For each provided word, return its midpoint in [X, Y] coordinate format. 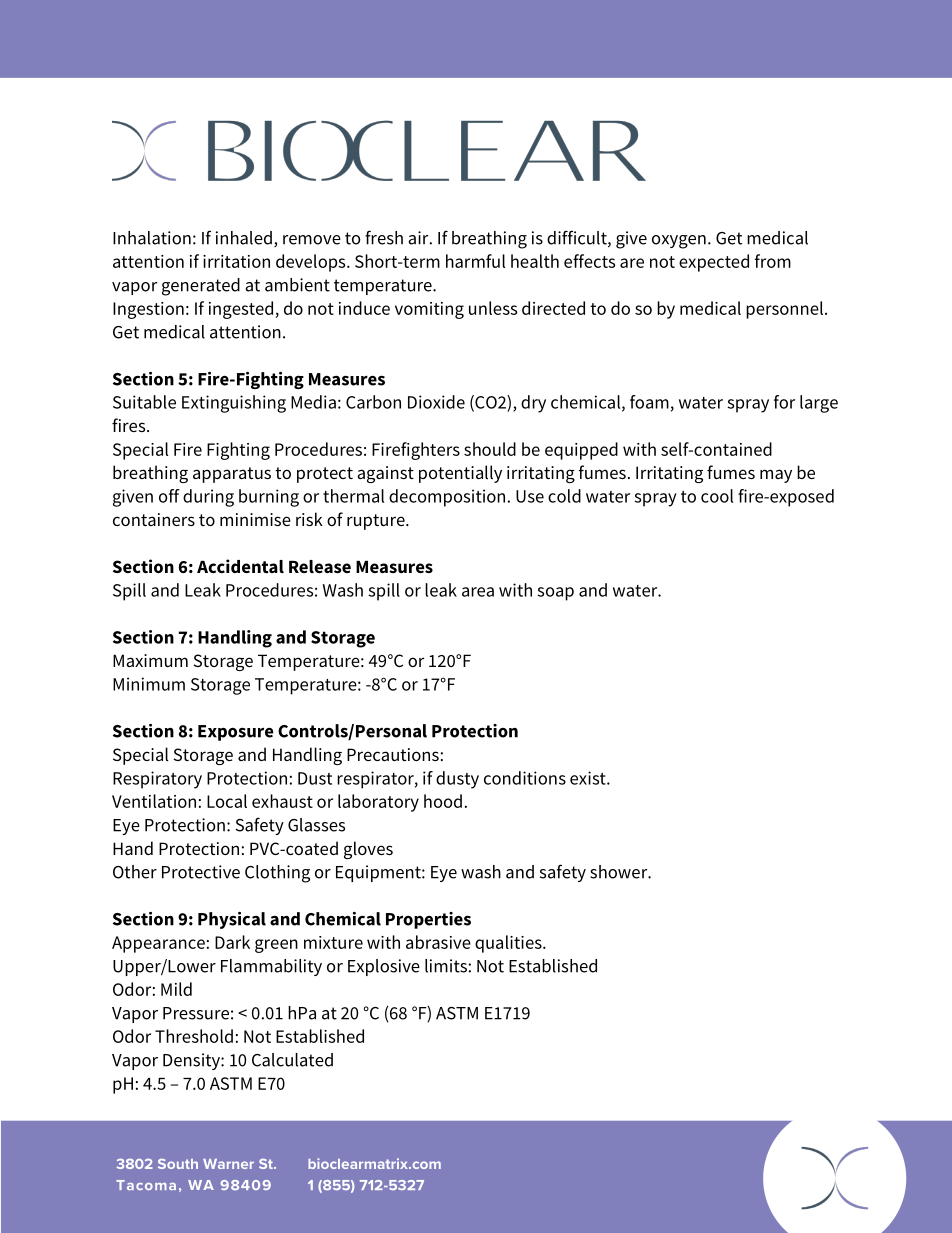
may [776, 476]
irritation [236, 261]
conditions [525, 778]
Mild [176, 989]
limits [446, 966]
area [478, 592]
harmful [475, 261]
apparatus [232, 475]
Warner [228, 1164]
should [490, 449]
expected [714, 263]
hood [443, 801]
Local [227, 801]
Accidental [240, 566]
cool [717, 496]
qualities [509, 944]
